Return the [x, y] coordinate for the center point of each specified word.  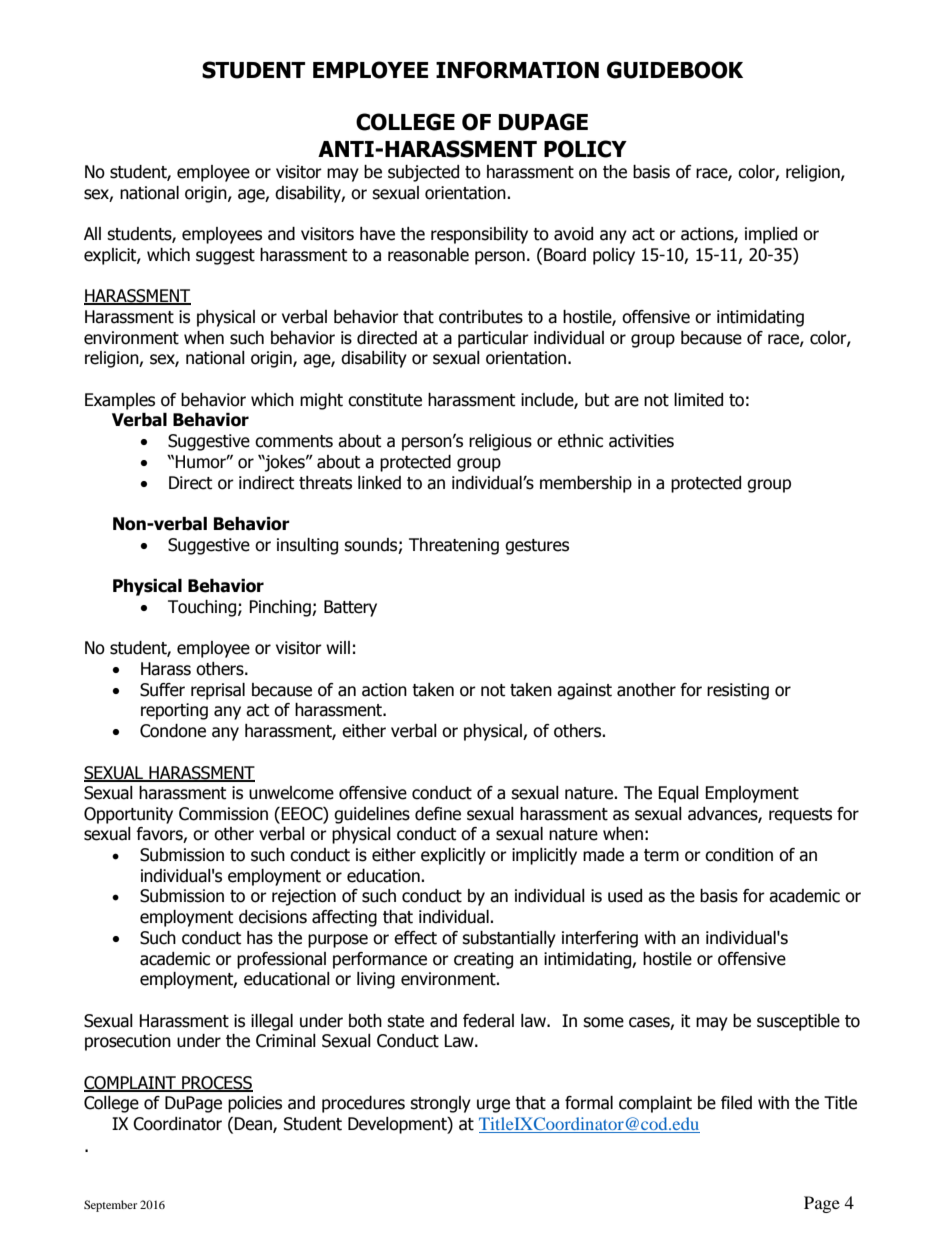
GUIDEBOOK [675, 70]
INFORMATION [517, 70]
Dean [254, 1125]
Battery [350, 608]
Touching [203, 608]
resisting [738, 691]
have [377, 234]
